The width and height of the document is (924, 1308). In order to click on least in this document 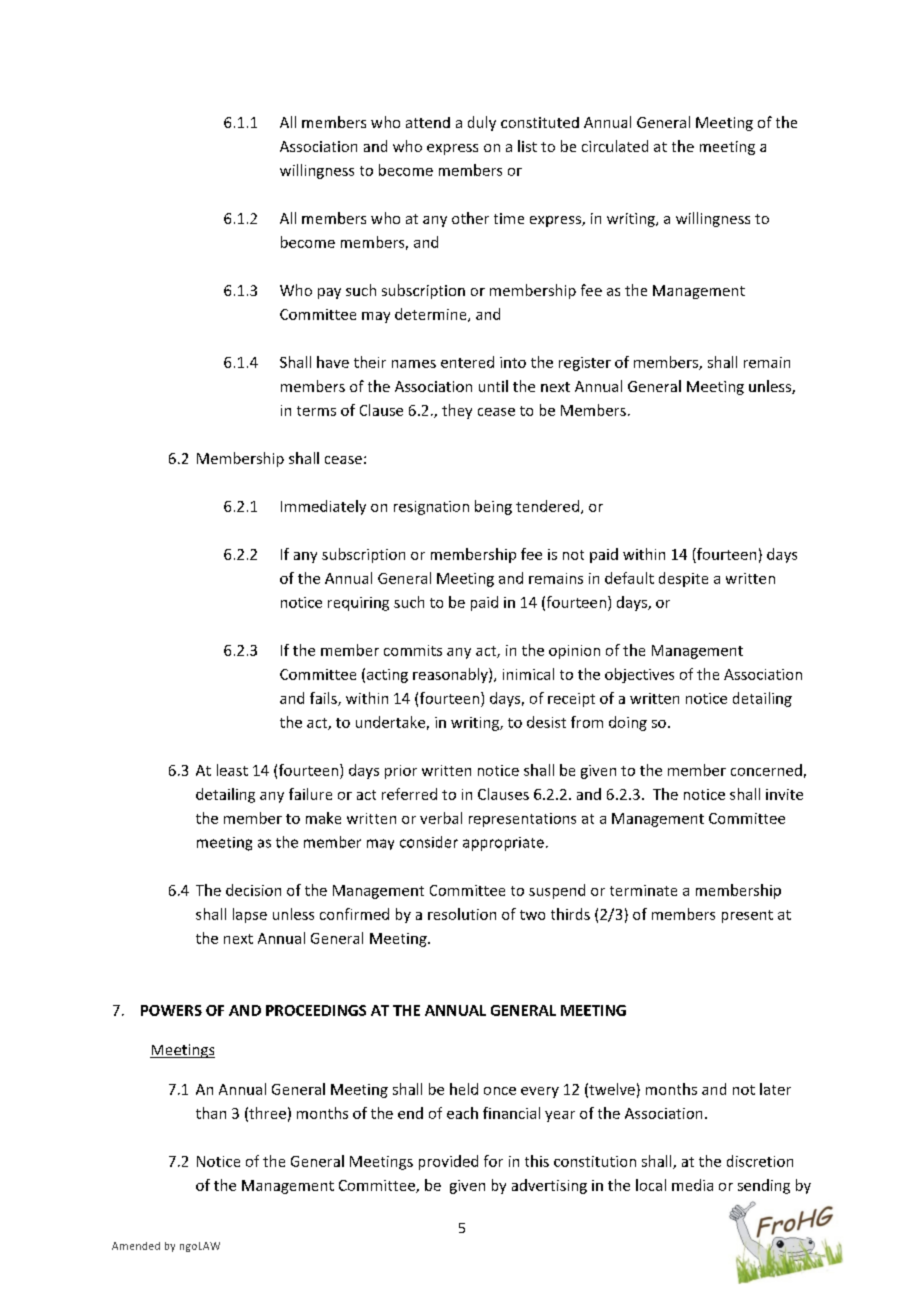, I will do `click(232, 770)`.
